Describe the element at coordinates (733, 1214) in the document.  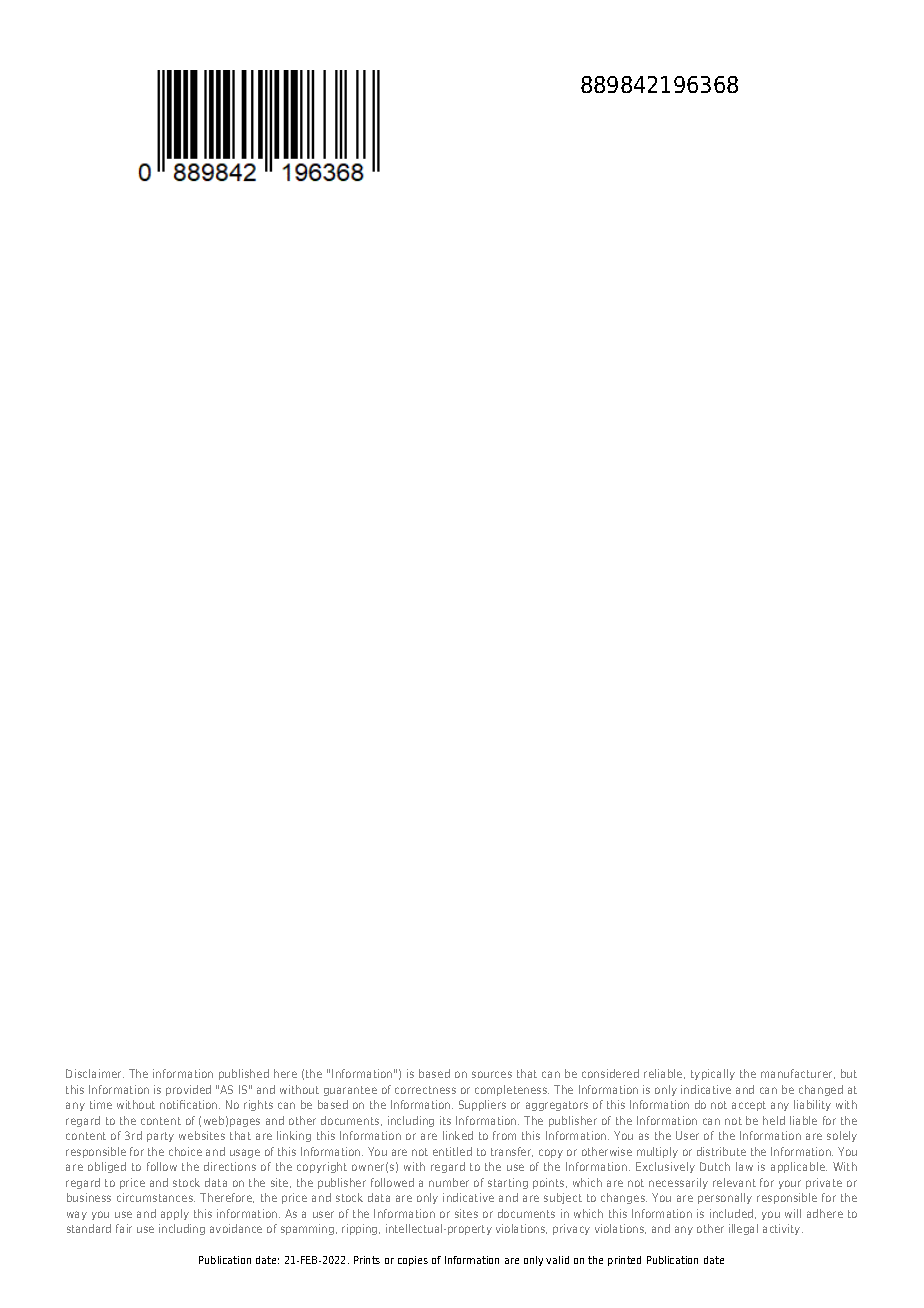
I see `included` at that location.
